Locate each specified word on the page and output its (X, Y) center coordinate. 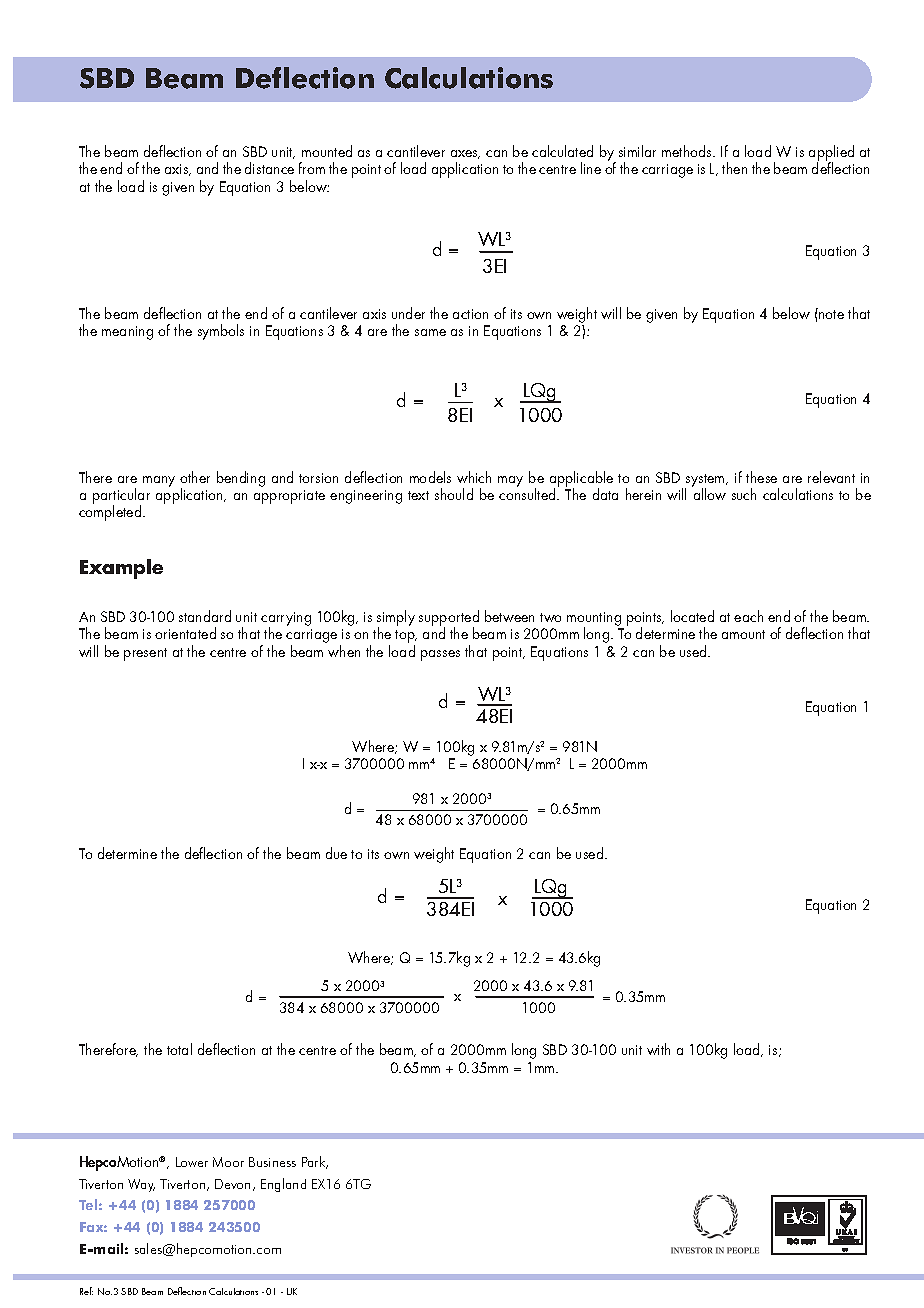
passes (440, 655)
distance (269, 168)
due (336, 853)
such (744, 494)
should (454, 494)
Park (315, 1162)
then (734, 168)
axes (465, 154)
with (658, 1049)
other (195, 477)
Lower (192, 1162)
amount (743, 634)
